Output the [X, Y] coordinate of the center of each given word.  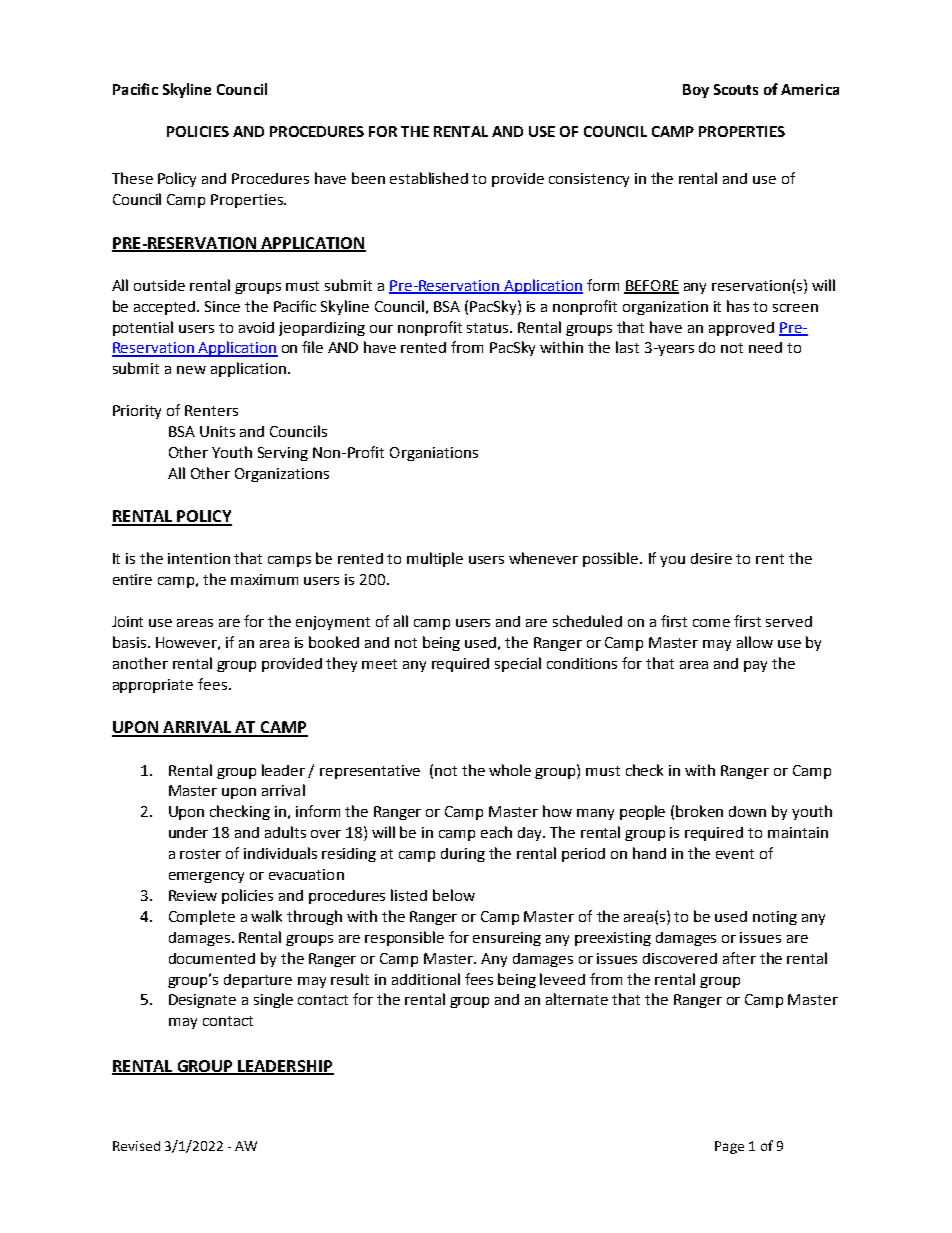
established [429, 178]
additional [426, 979]
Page [729, 1147]
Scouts [736, 89]
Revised [136, 1146]
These [132, 178]
